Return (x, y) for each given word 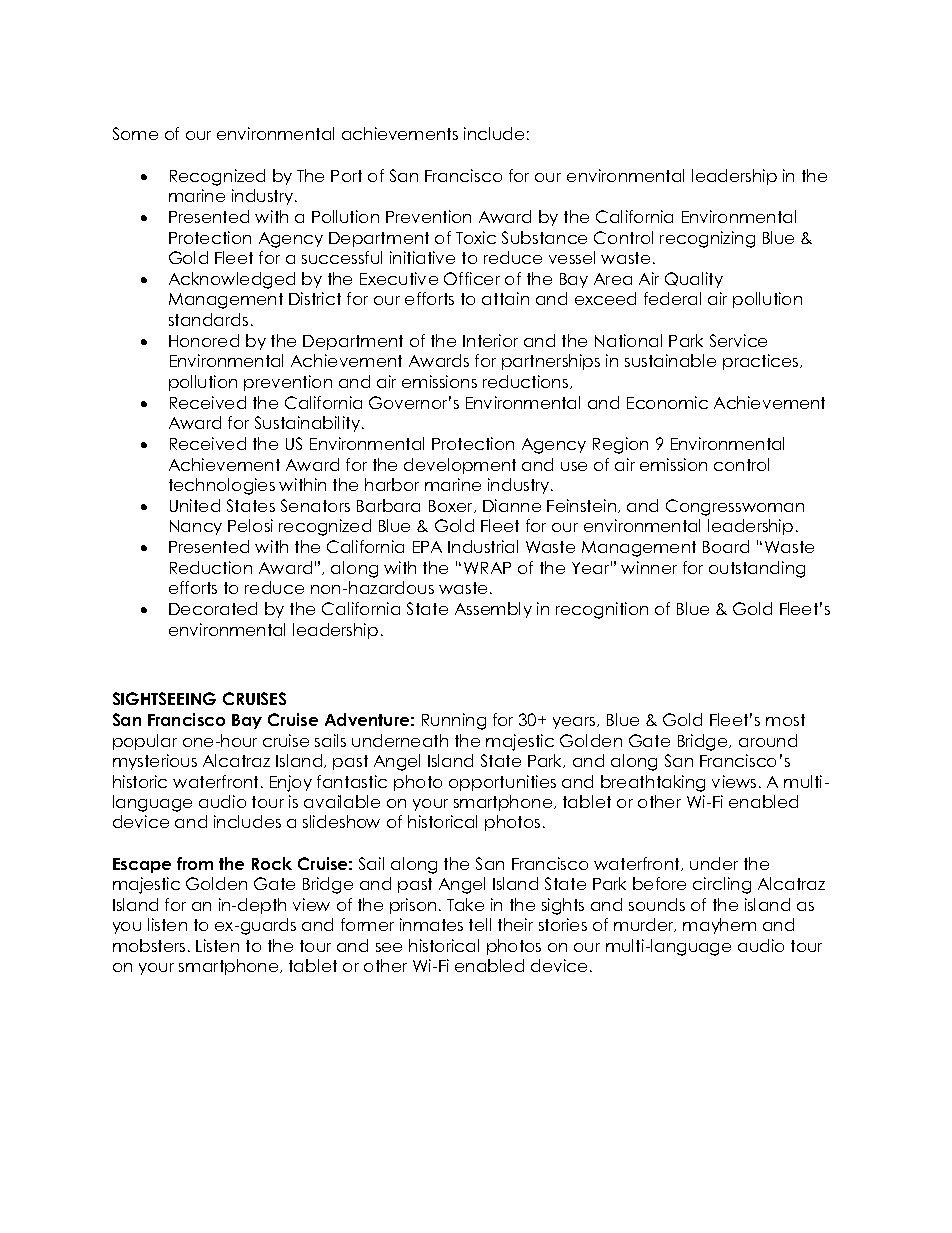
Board (726, 546)
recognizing (707, 239)
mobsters (149, 945)
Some (135, 133)
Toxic (476, 237)
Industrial (483, 546)
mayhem (719, 926)
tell (480, 924)
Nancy (196, 527)
